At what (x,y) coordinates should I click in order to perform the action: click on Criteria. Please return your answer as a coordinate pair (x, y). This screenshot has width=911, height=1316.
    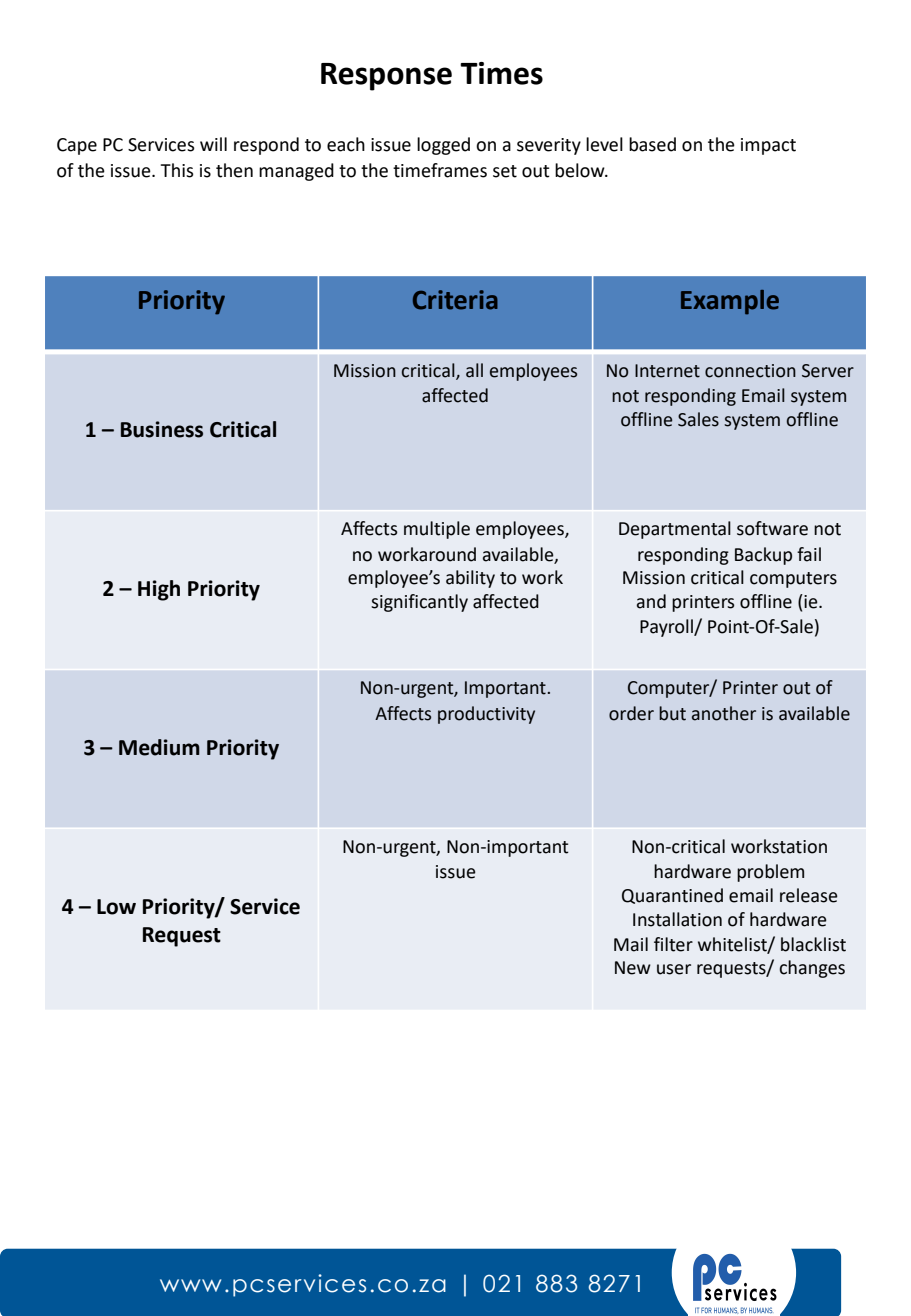
    Looking at the image, I should click on (455, 300).
